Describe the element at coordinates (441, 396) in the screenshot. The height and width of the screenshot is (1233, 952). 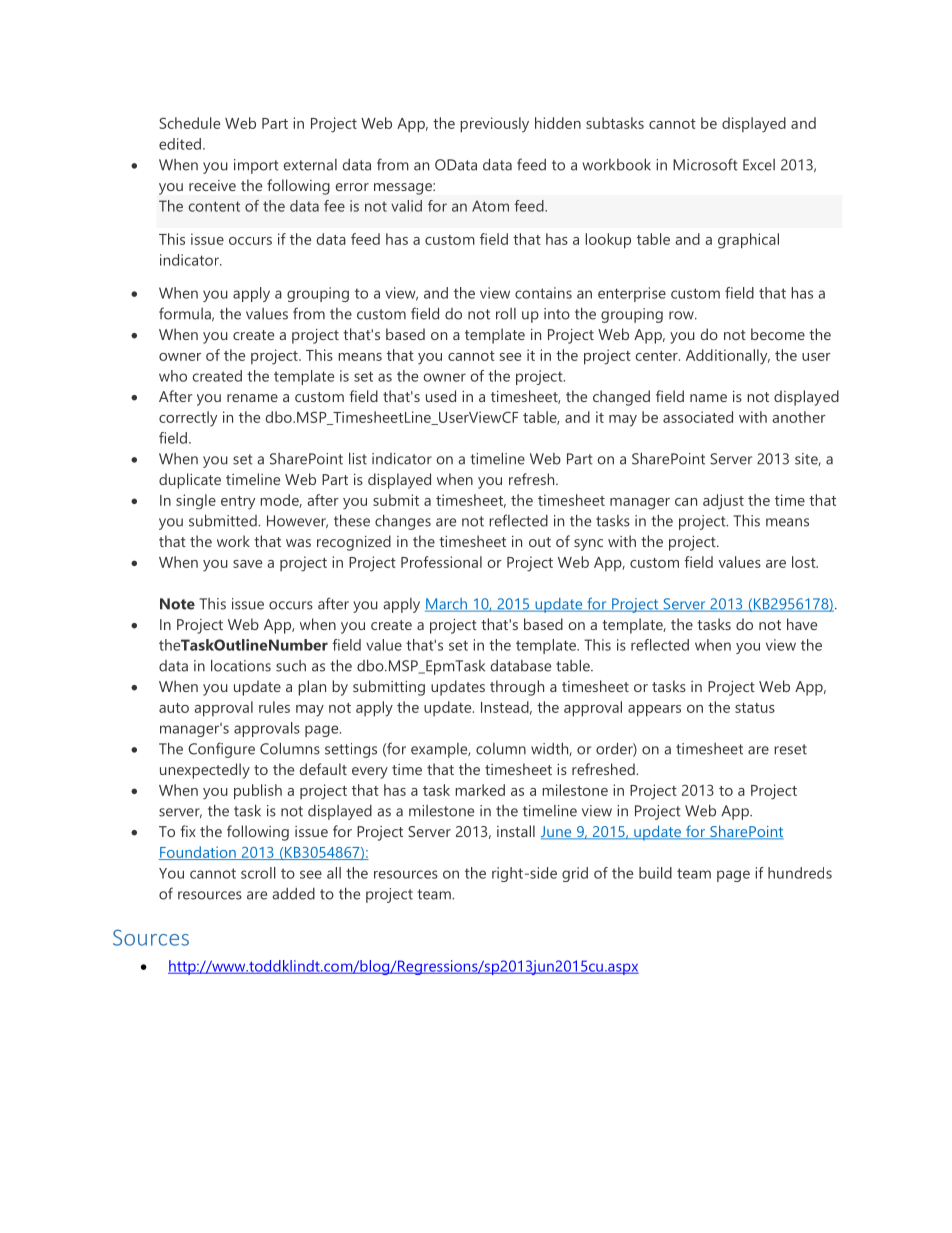
I see `used` at that location.
